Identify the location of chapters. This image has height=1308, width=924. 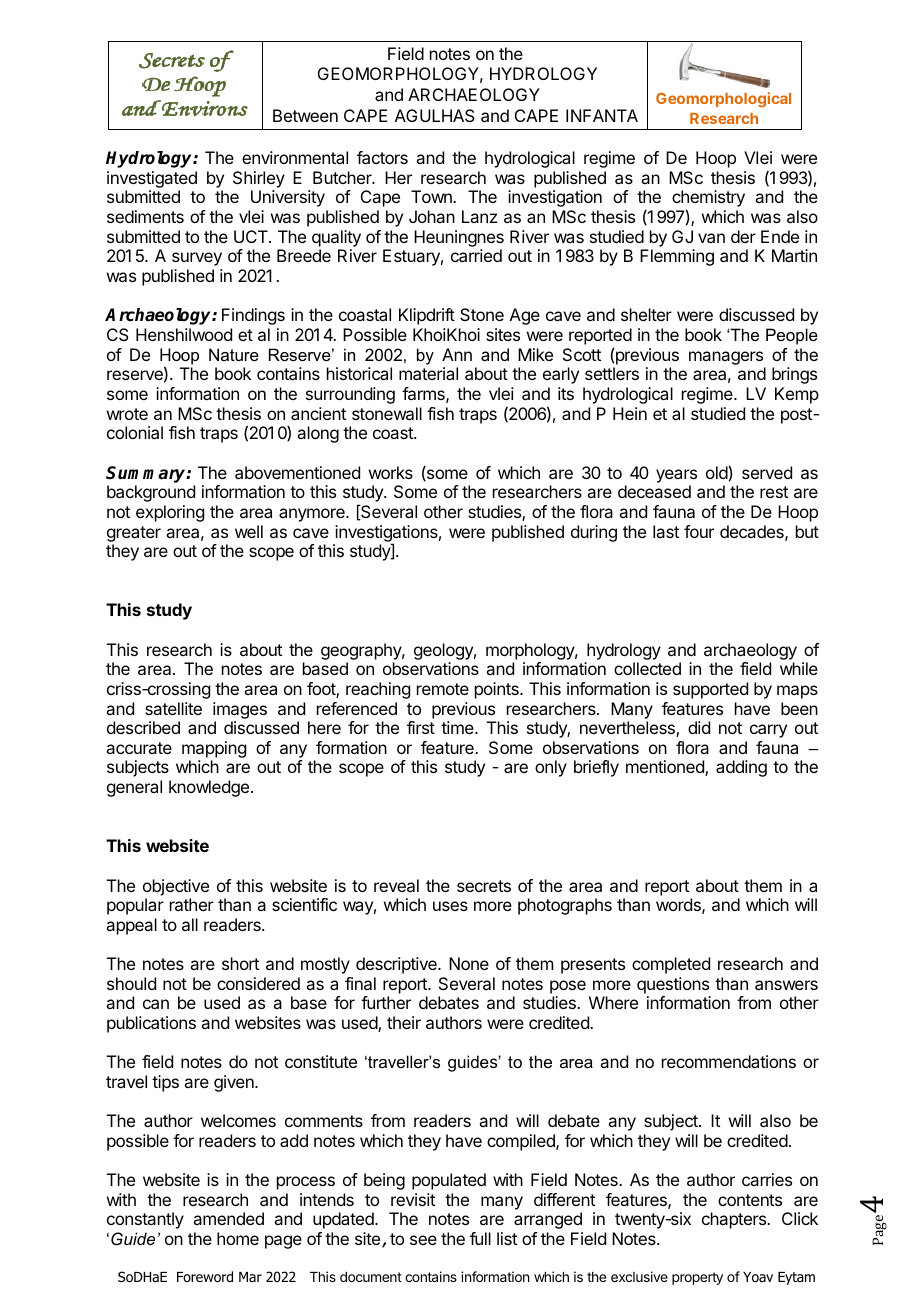
(735, 1220).
